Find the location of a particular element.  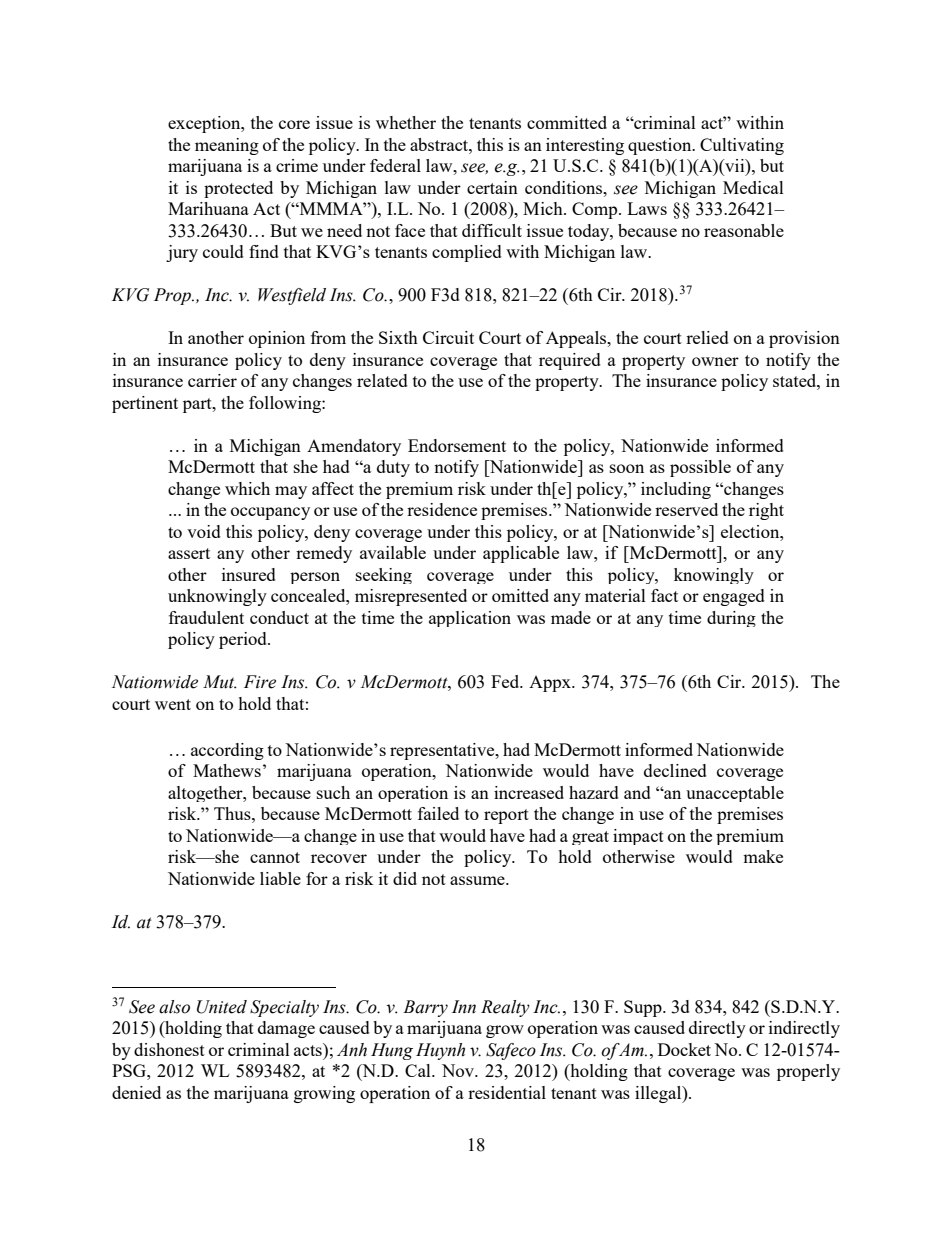

Cultivating is located at coordinates (742, 146).
